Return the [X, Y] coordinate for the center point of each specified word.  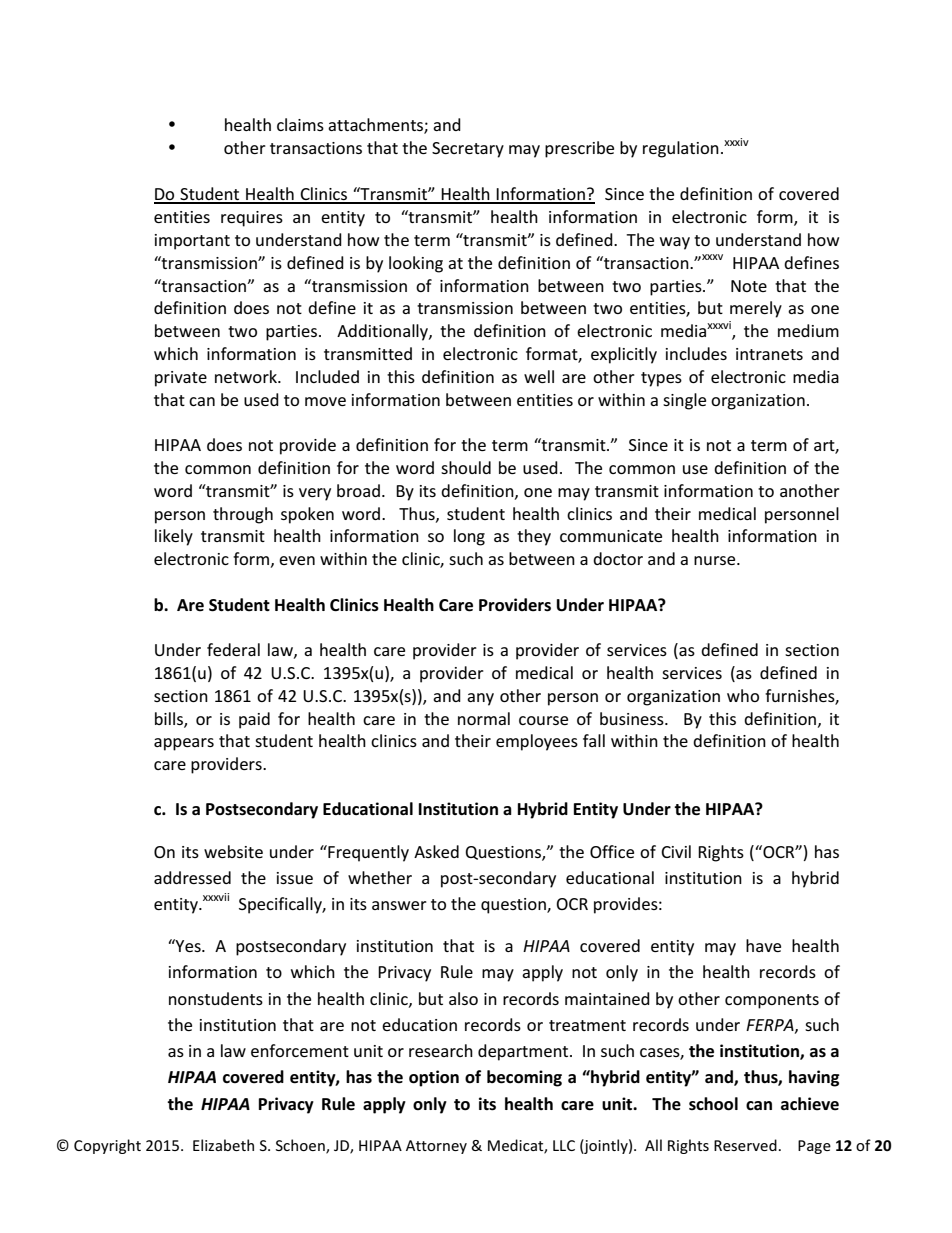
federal [233, 649]
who [743, 695]
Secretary [468, 150]
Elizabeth [223, 1145]
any [480, 699]
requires [252, 219]
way [675, 243]
